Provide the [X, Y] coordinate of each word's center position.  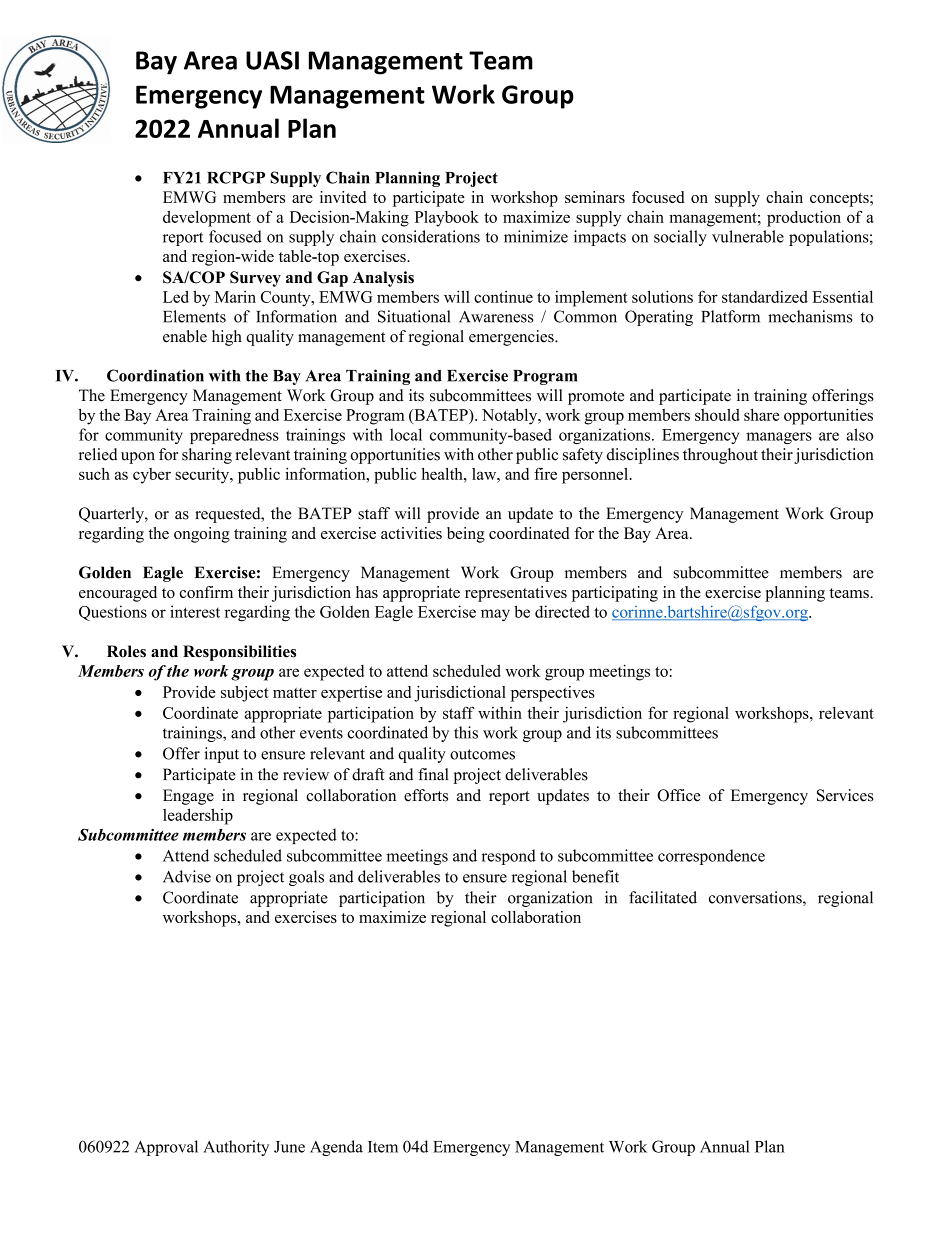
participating [615, 594]
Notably [511, 416]
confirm [206, 592]
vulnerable [748, 236]
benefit [595, 876]
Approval [166, 1148]
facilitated [663, 897]
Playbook [447, 219]
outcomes [482, 754]
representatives [516, 594]
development [207, 219]
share [762, 415]
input [221, 755]
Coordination [155, 375]
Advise [187, 876]
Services [845, 795]
